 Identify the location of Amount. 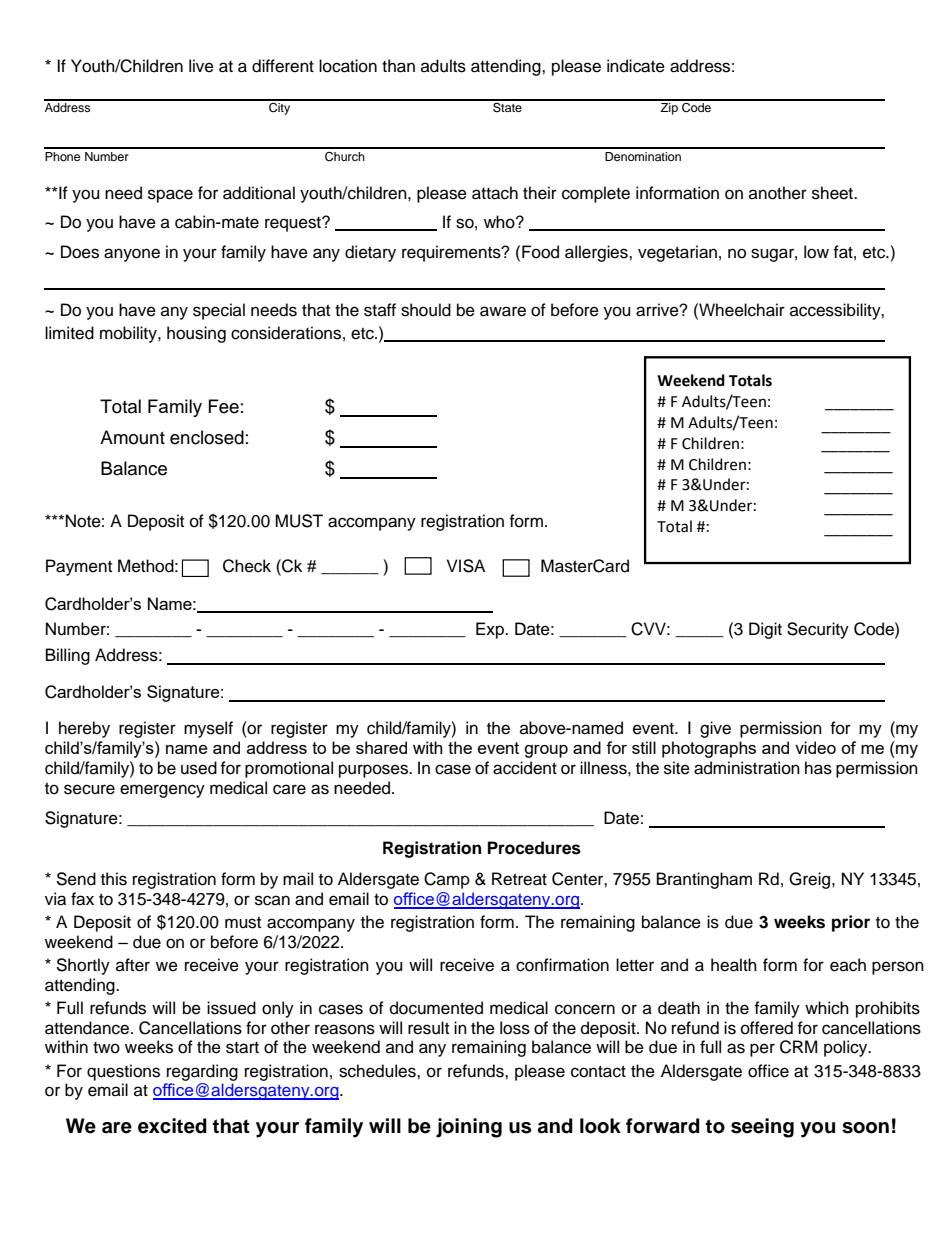
(132, 437).
